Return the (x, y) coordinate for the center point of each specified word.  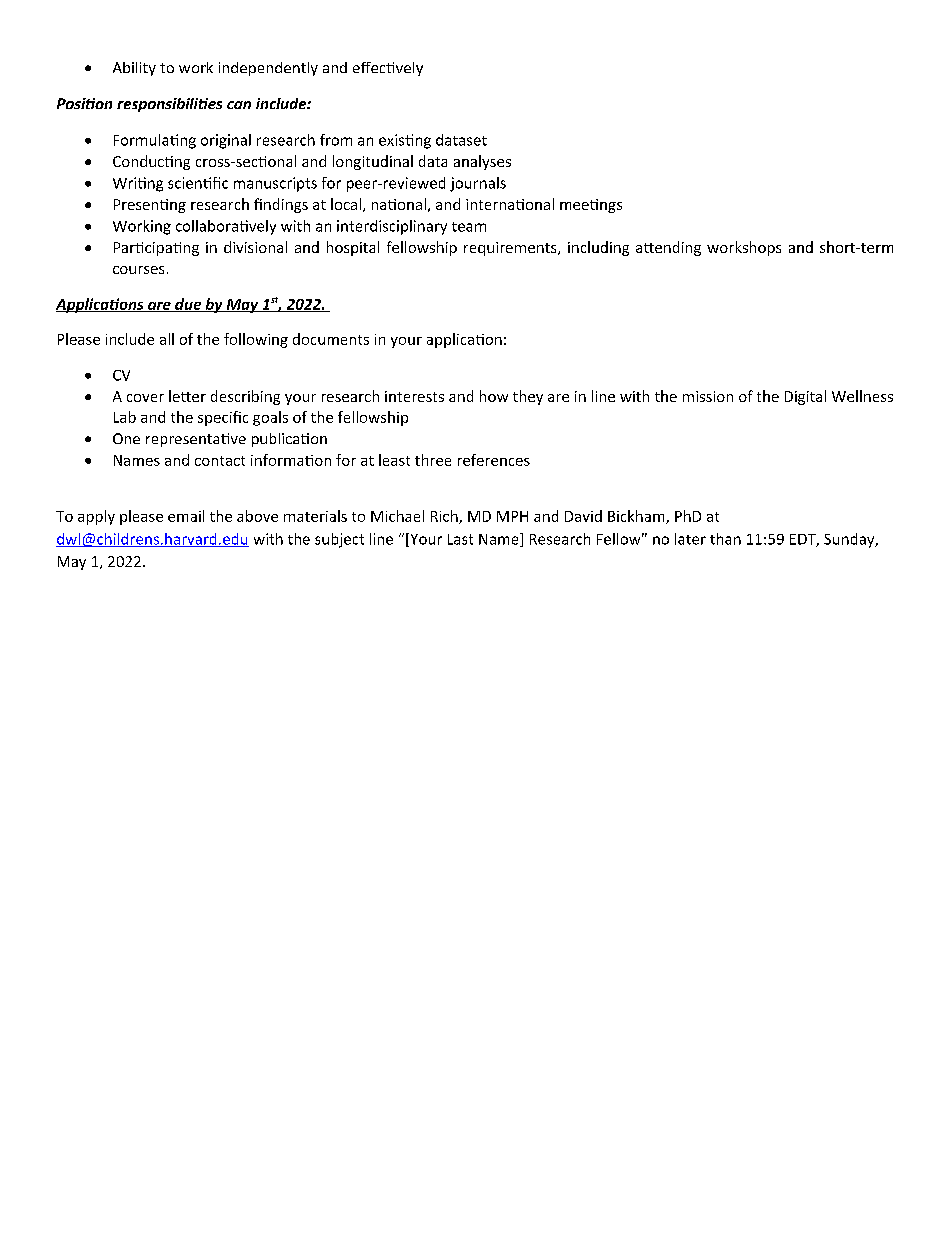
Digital (805, 397)
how (494, 396)
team (469, 227)
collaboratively (226, 227)
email (186, 516)
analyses (482, 162)
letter (187, 396)
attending (668, 248)
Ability (134, 69)
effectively (388, 69)
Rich (445, 517)
